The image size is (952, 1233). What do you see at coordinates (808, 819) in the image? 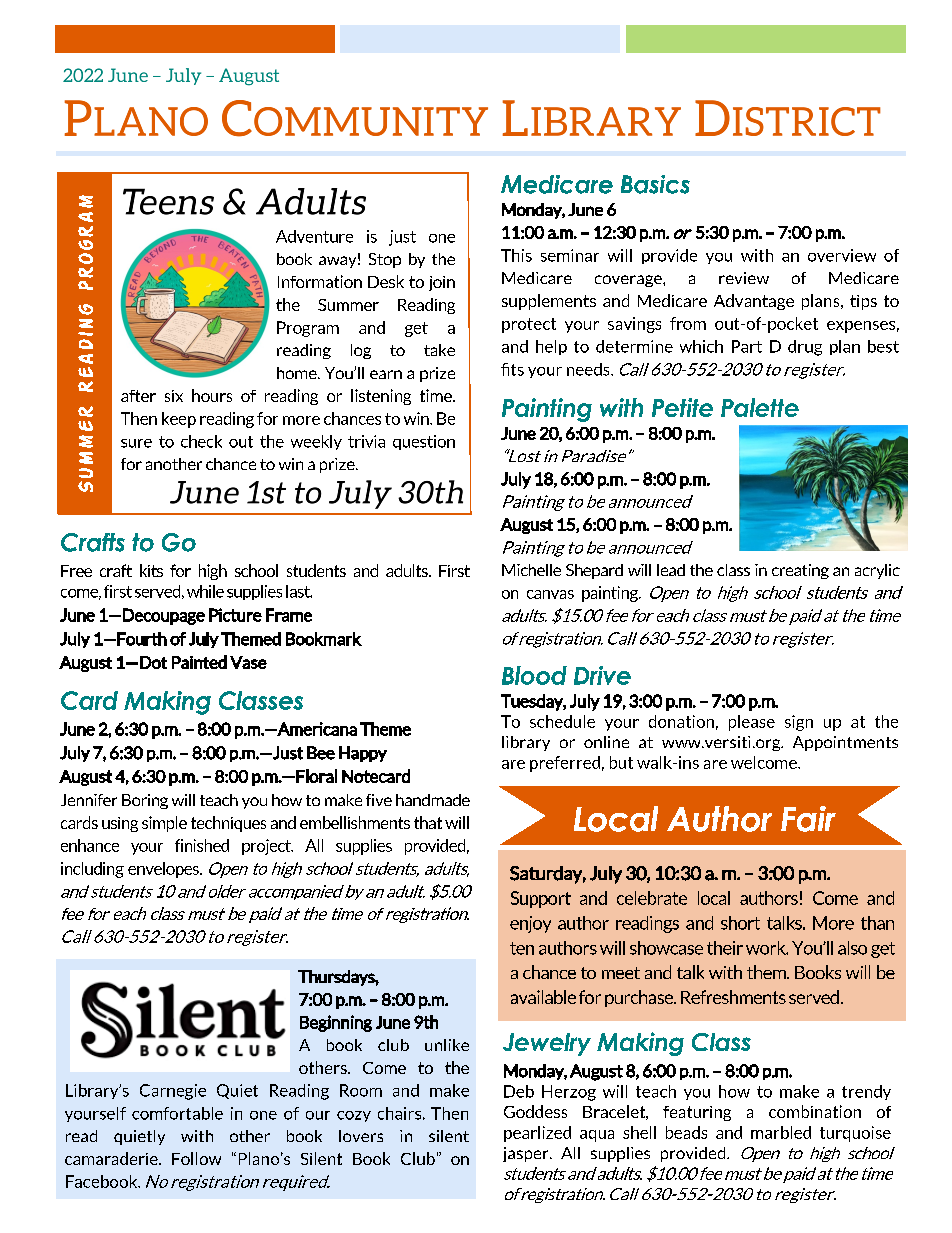
I see `Fair` at bounding box center [808, 819].
